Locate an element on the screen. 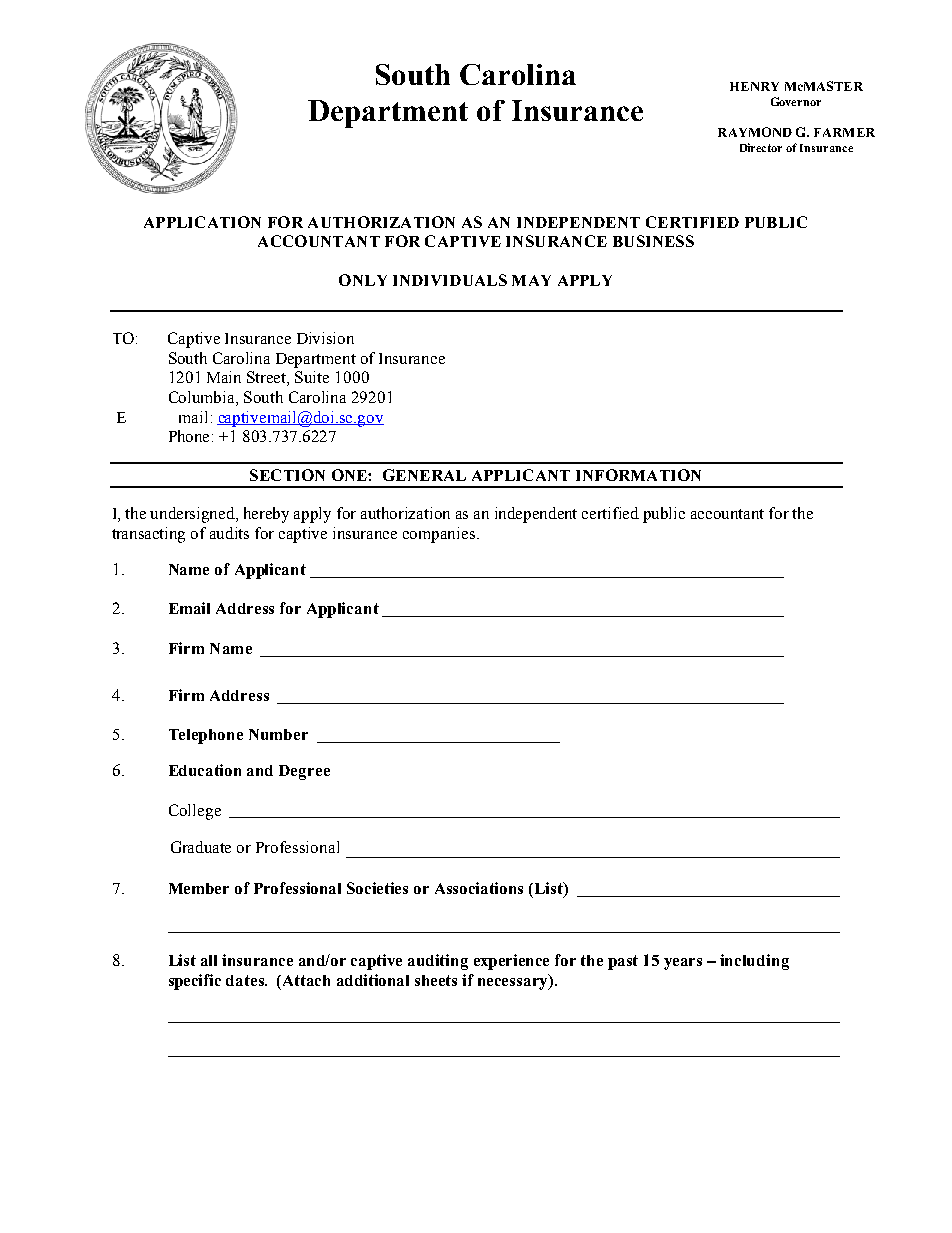  experience is located at coordinates (511, 962).
